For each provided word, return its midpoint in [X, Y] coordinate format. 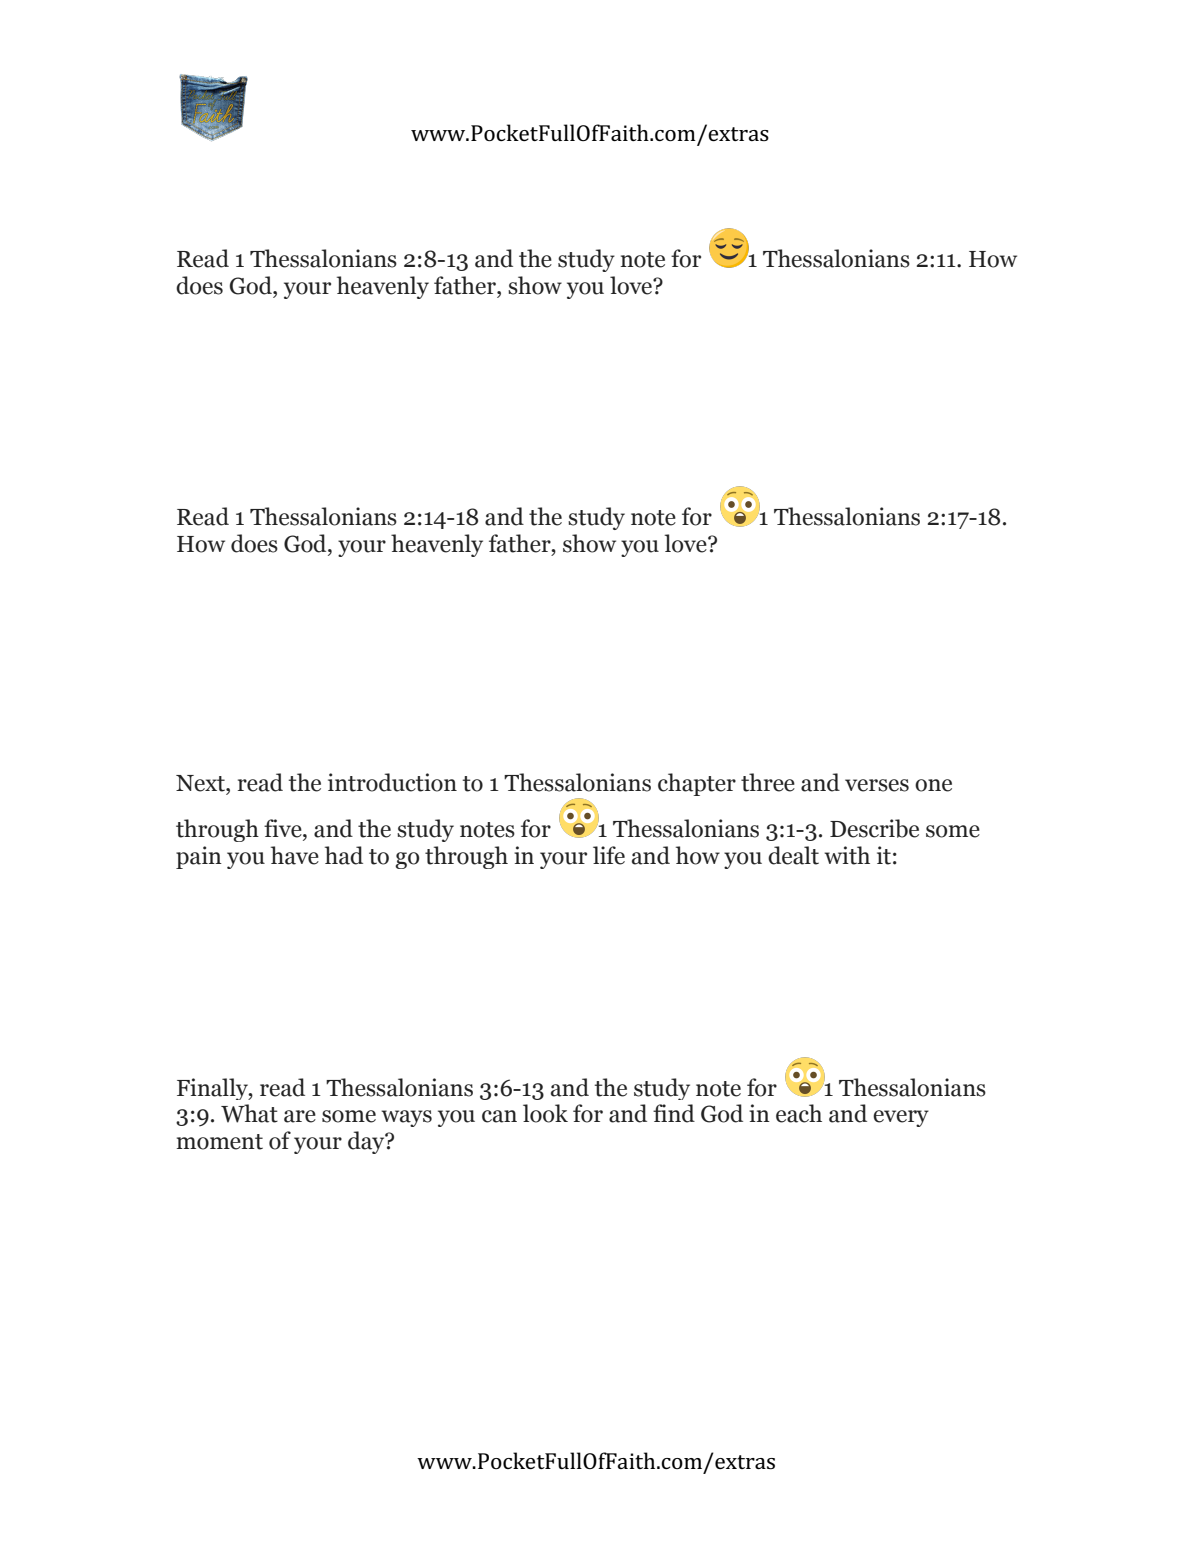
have [295, 855]
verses [877, 785]
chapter [697, 784]
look [545, 1113]
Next [201, 783]
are [300, 1116]
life [609, 855]
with [847, 855]
